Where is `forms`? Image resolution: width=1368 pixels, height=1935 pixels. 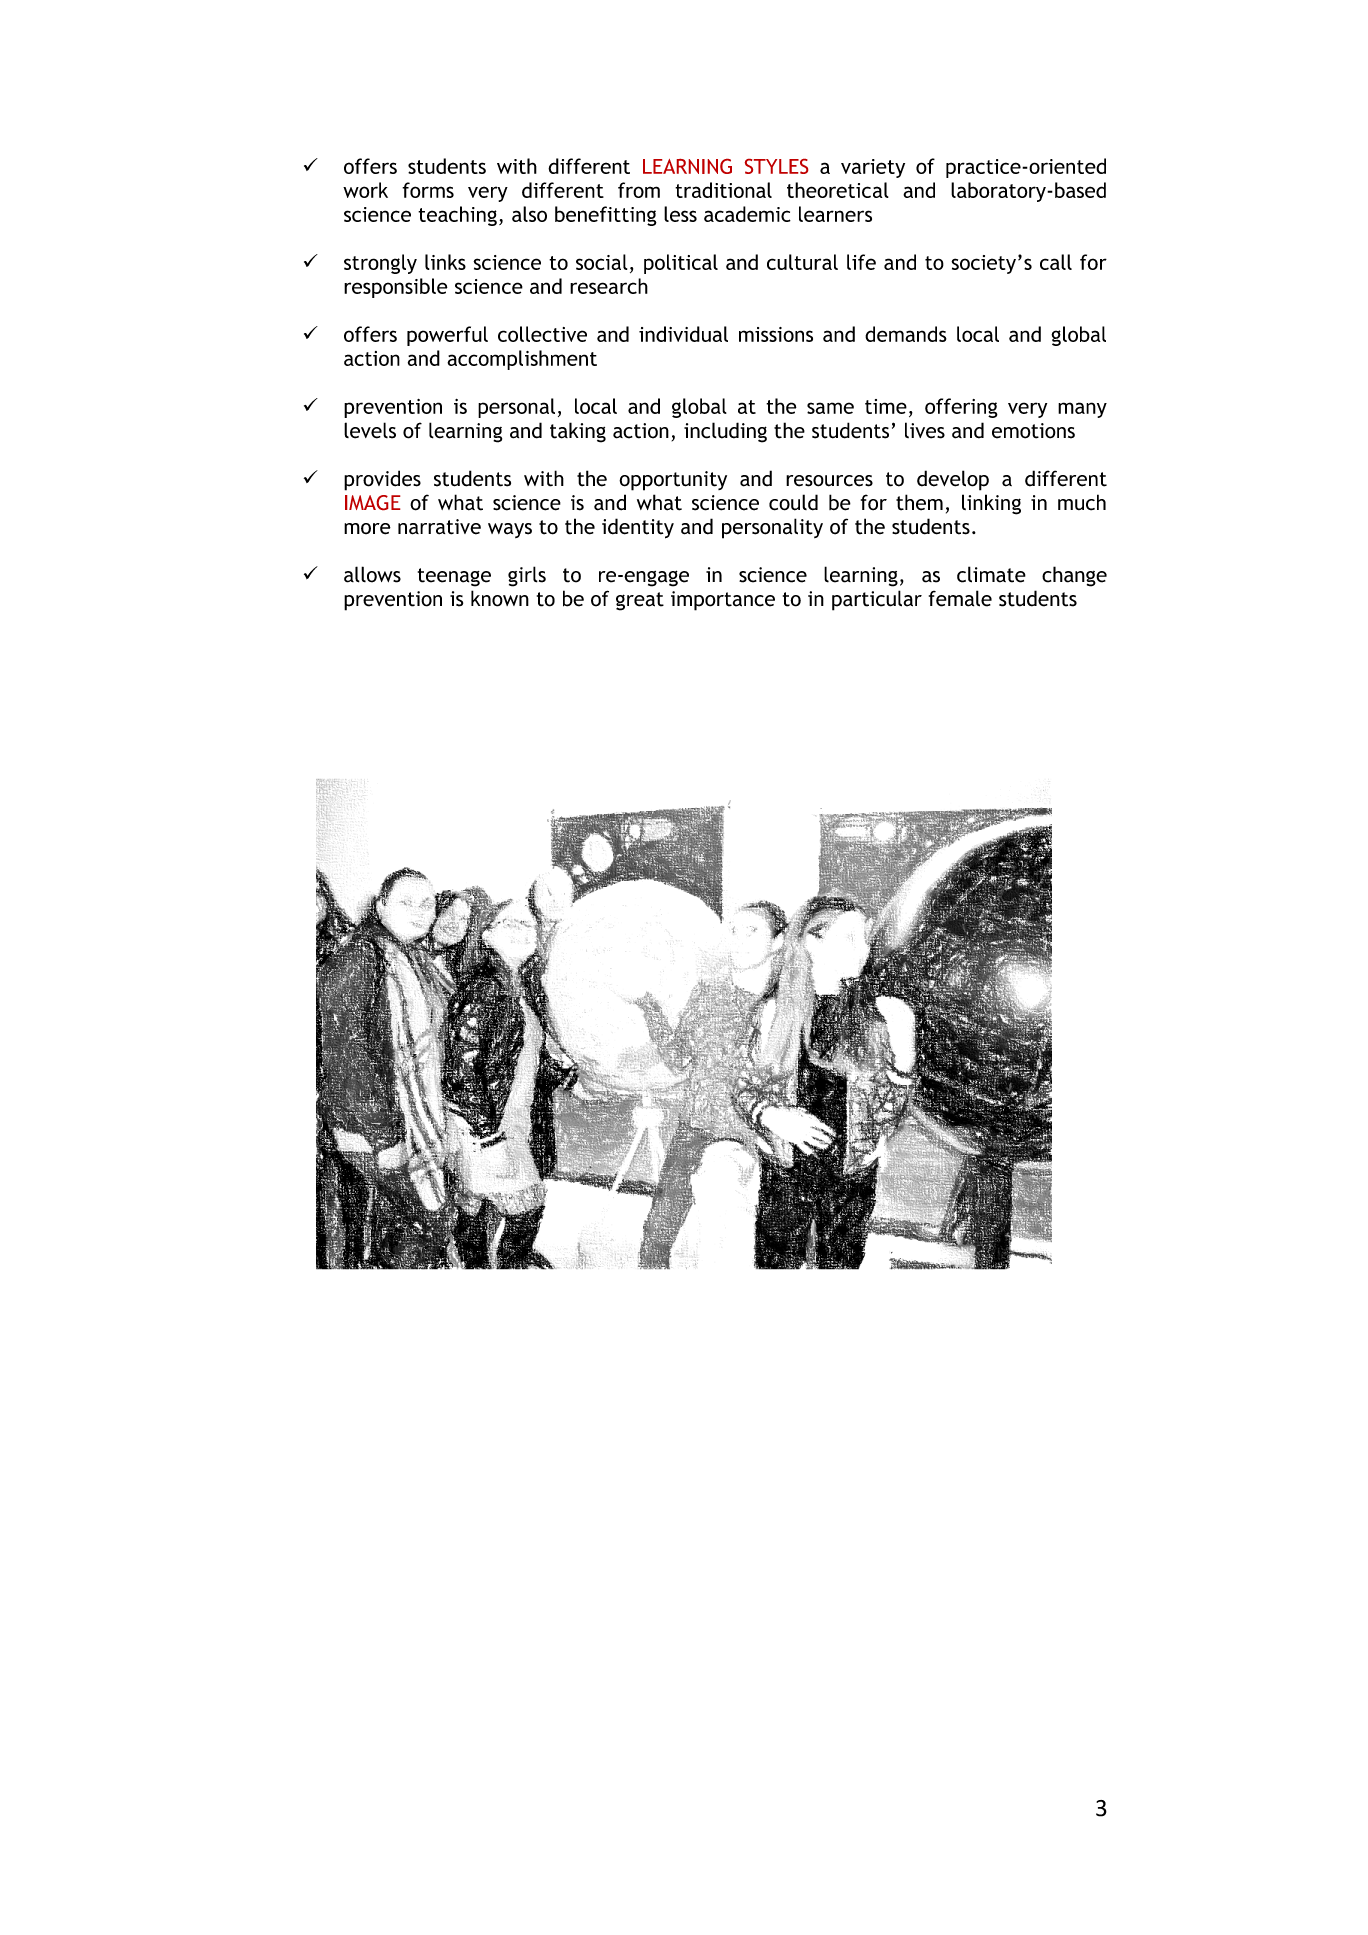 forms is located at coordinates (428, 190).
